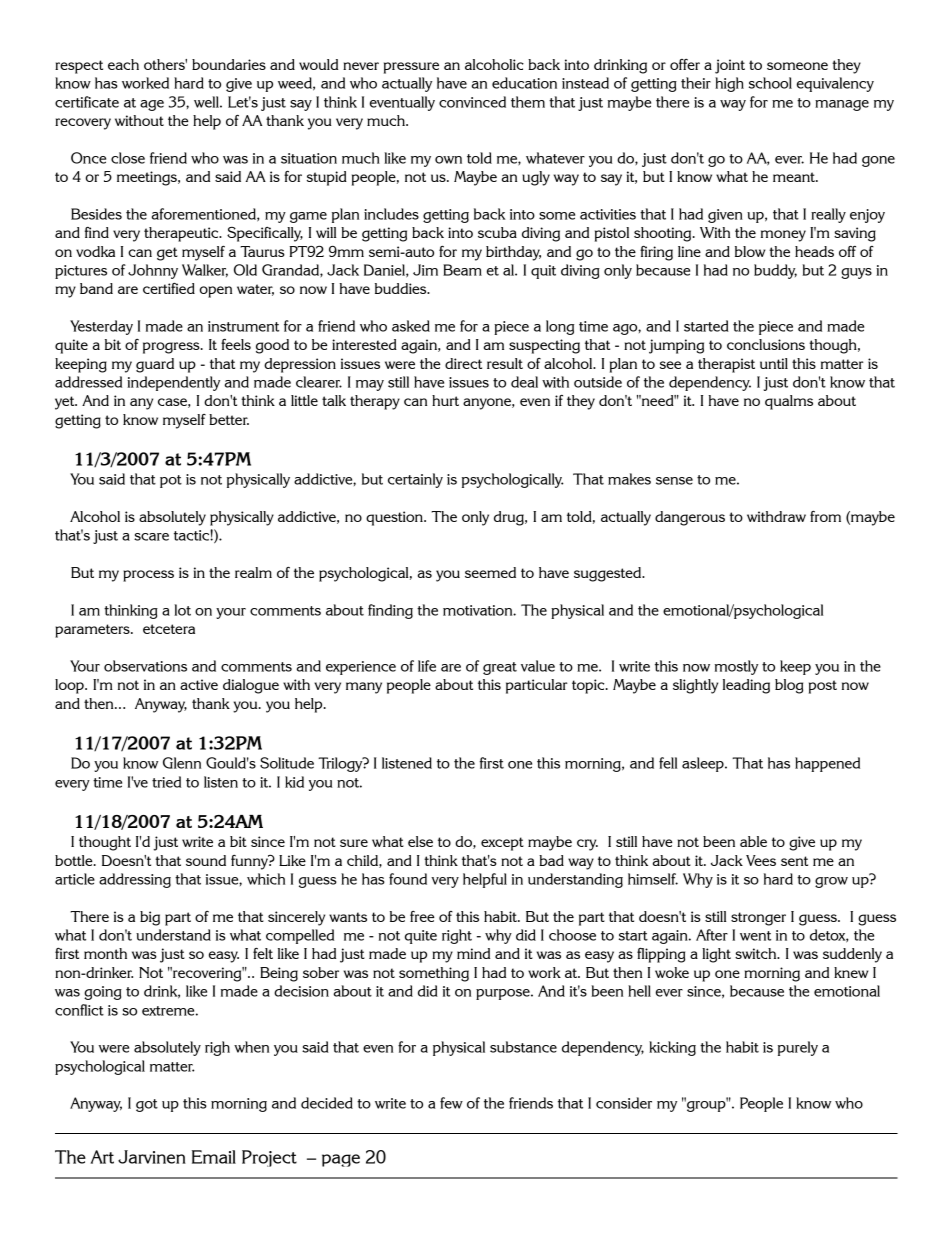 This screenshot has height=1233, width=952. Describe the element at coordinates (502, 844) in the screenshot. I see `except` at that location.
